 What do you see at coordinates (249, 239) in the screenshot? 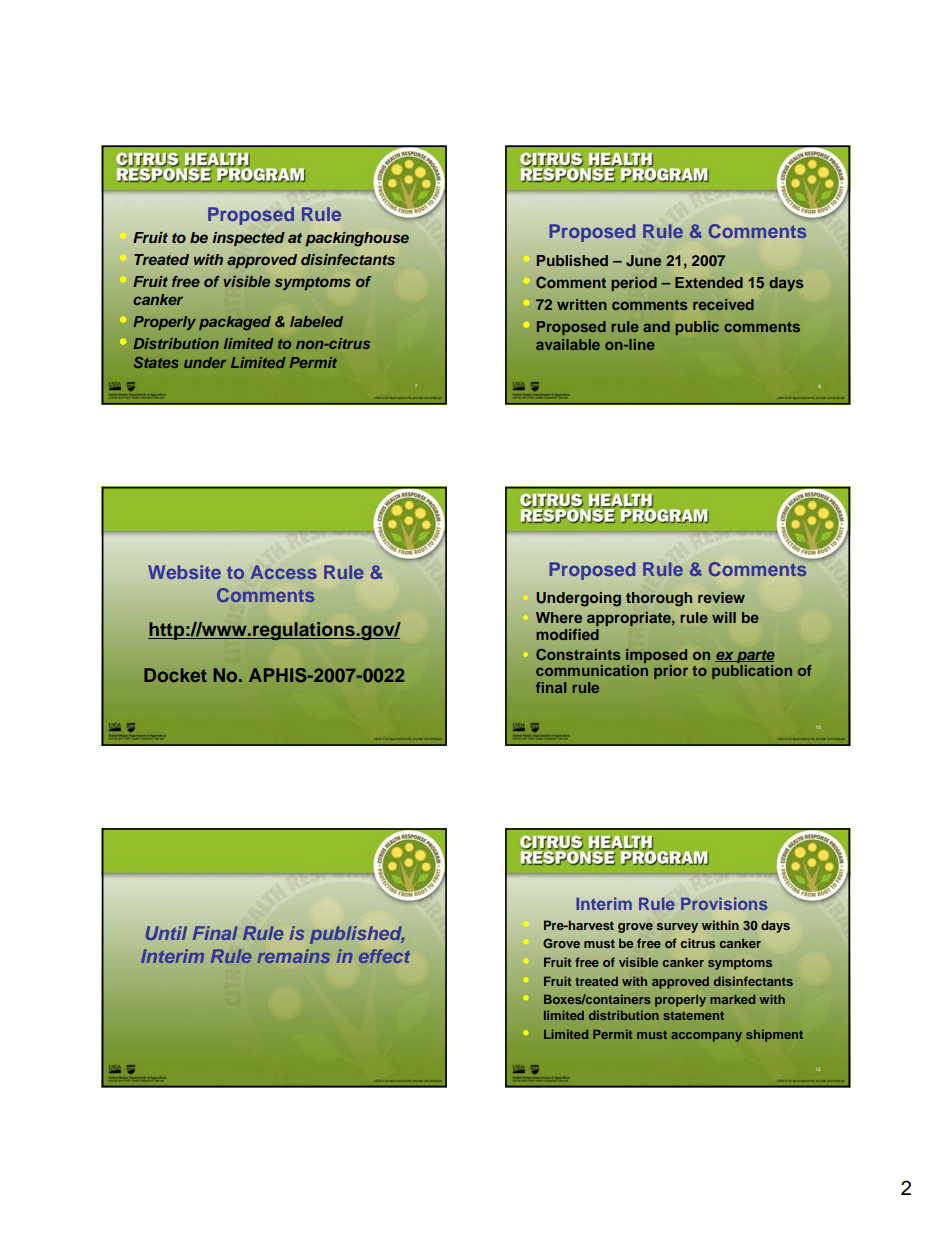
I see `inspected` at bounding box center [249, 239].
